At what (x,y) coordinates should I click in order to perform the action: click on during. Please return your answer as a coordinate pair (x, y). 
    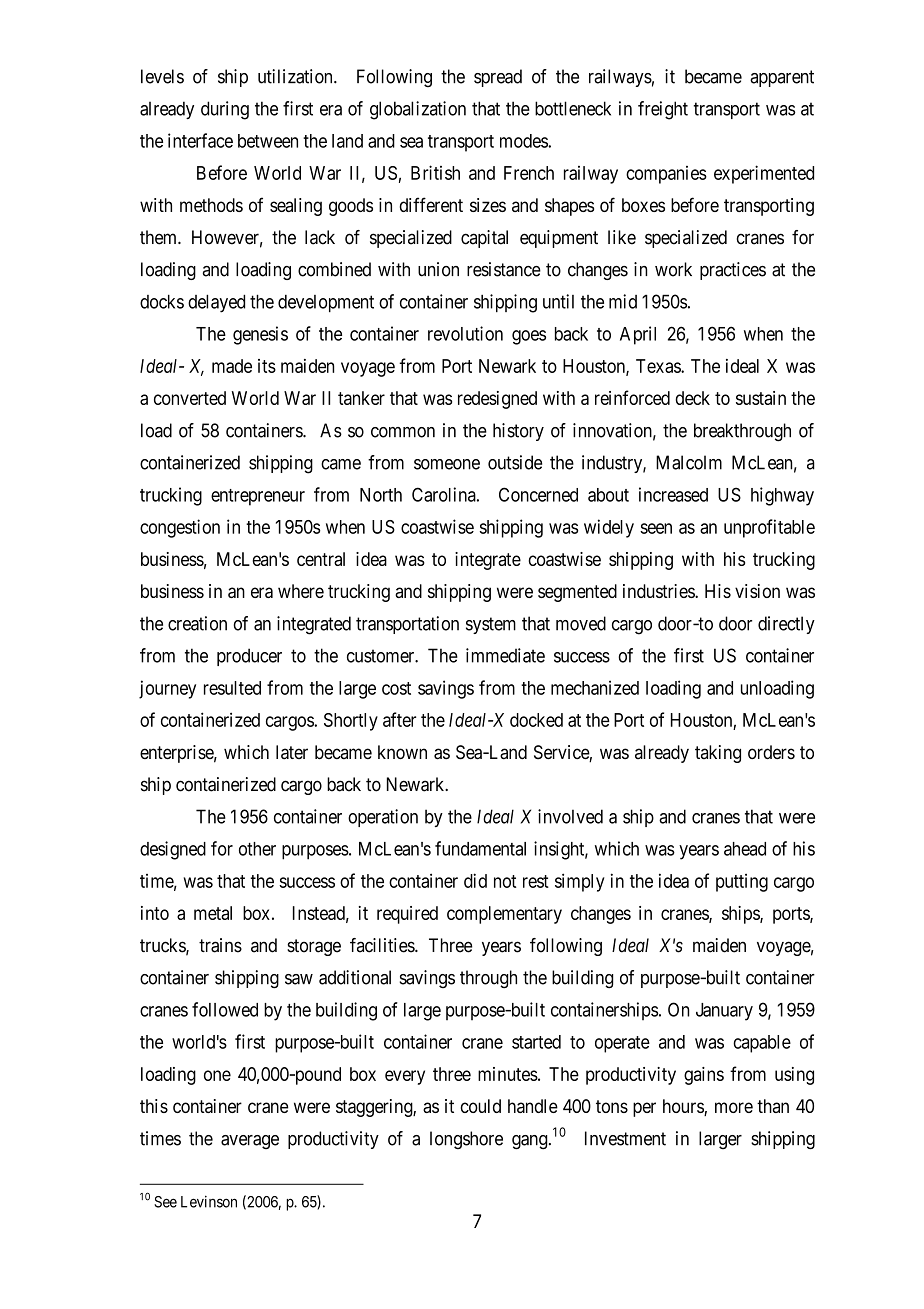
    Looking at the image, I should click on (225, 110).
